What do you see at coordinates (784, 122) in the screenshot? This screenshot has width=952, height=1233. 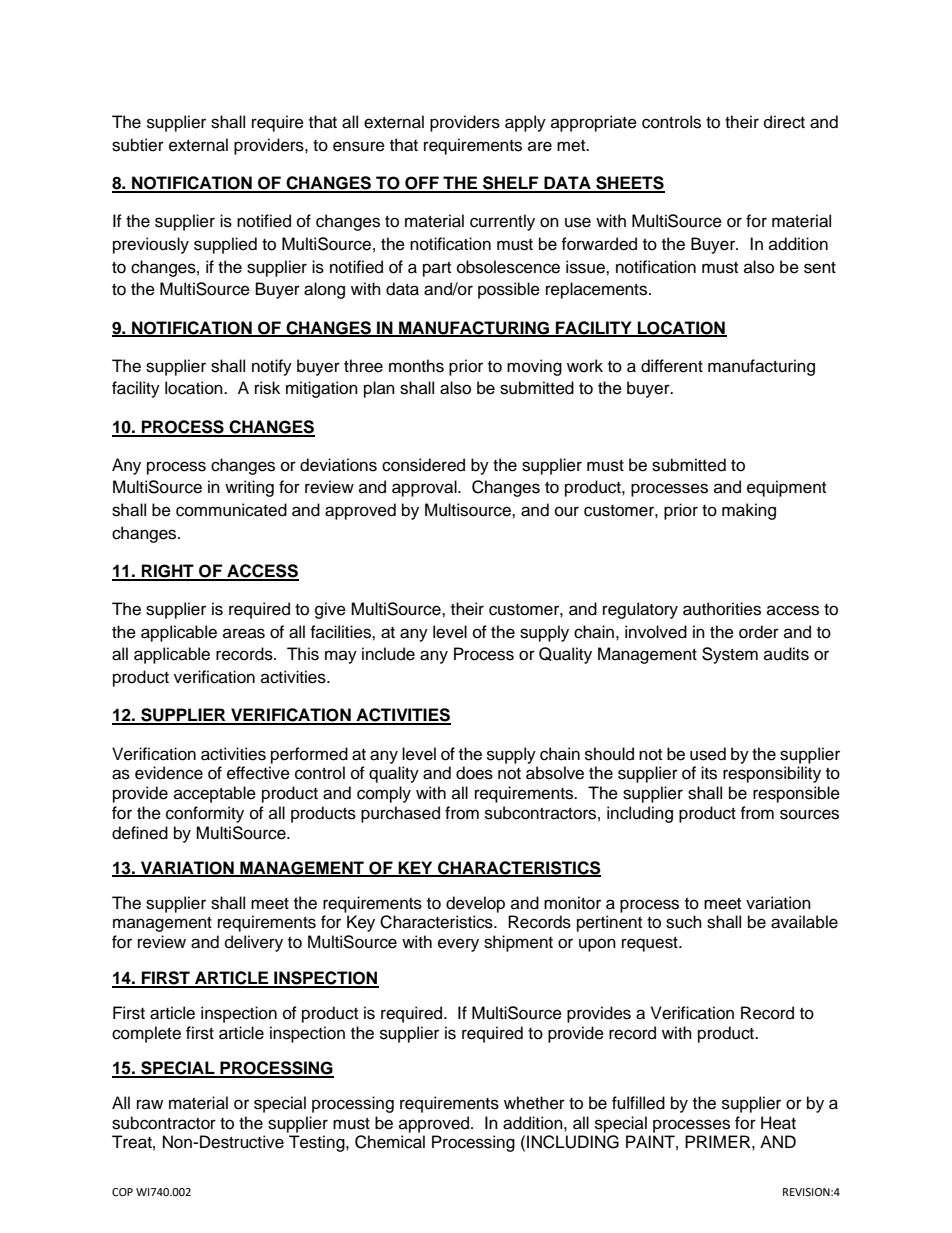 I see `direct` at bounding box center [784, 122].
